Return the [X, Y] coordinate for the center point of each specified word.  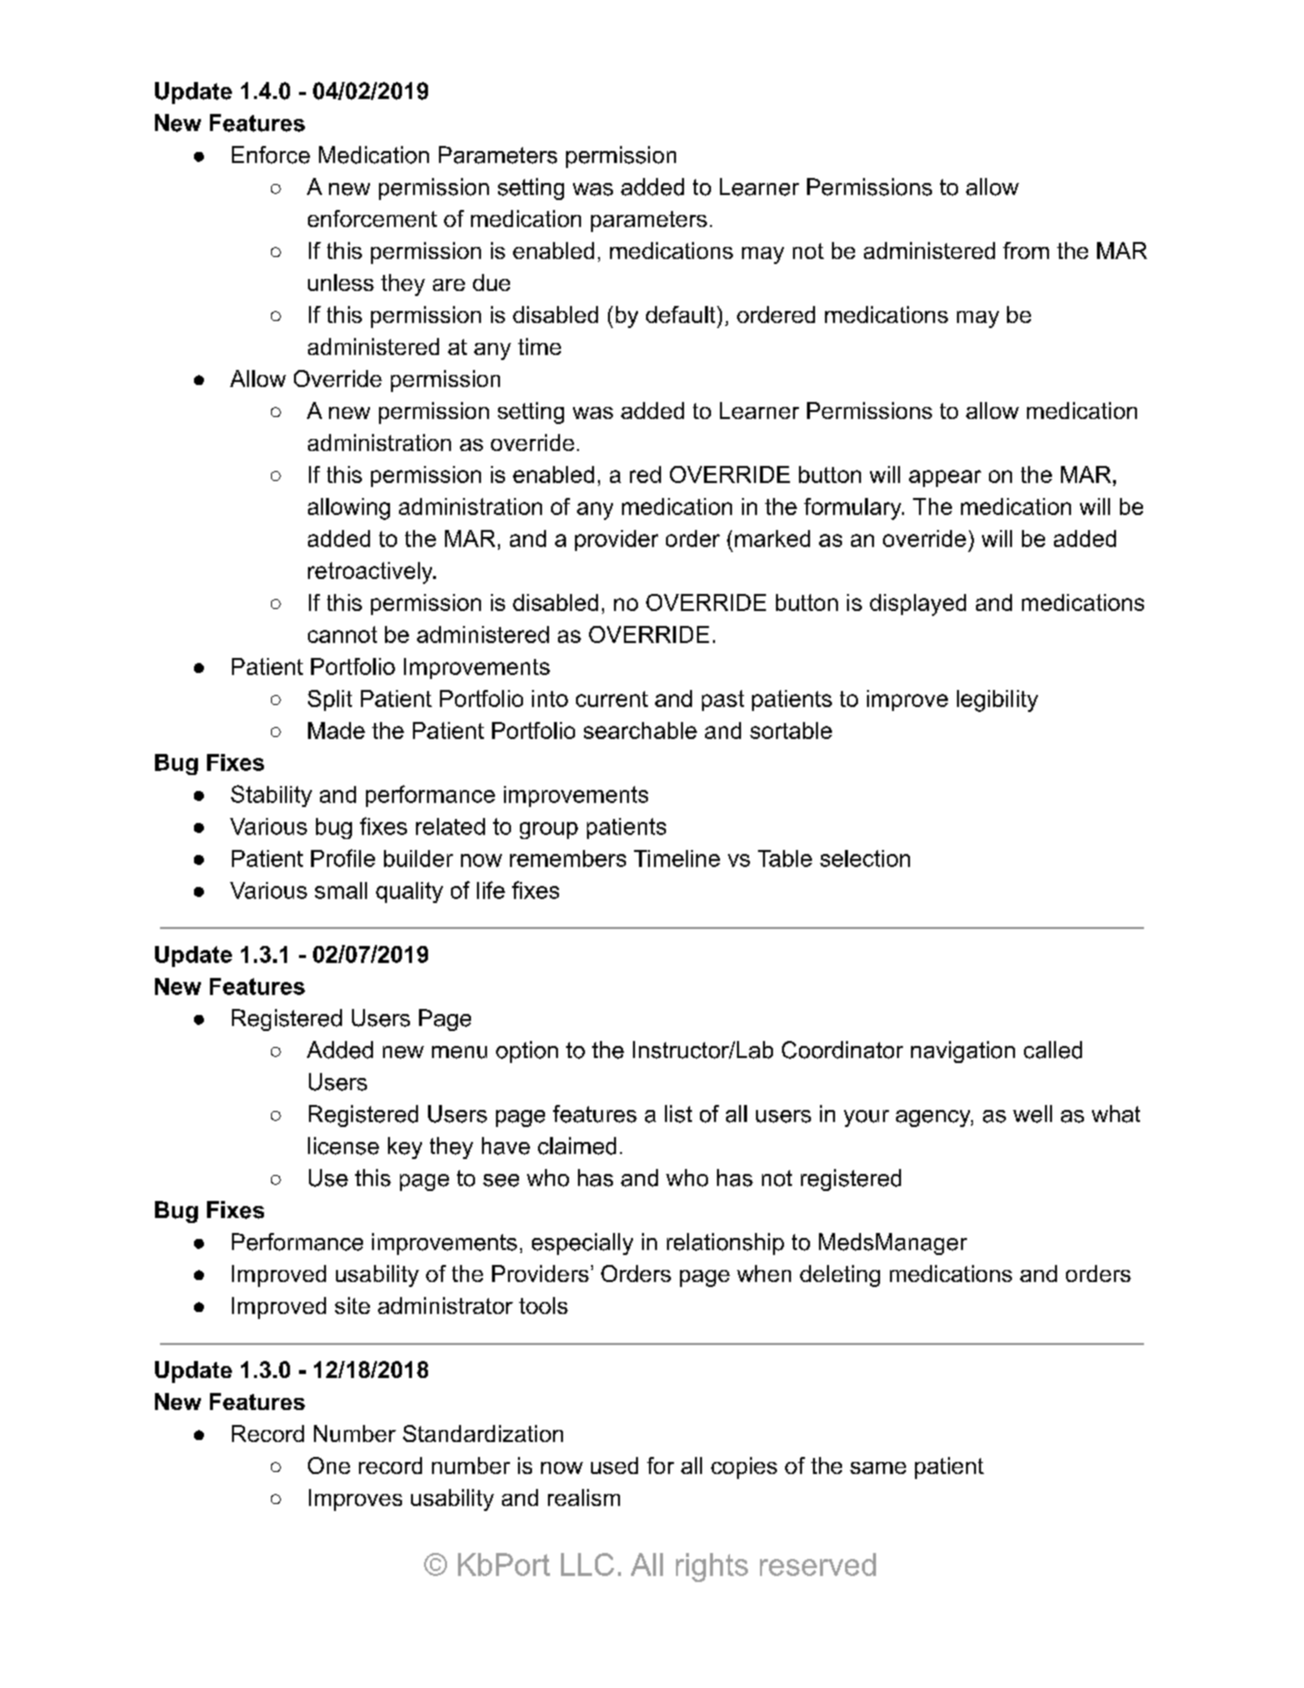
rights [712, 1567]
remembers [568, 858]
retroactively [371, 573]
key [405, 1148]
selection [865, 858]
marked [772, 538]
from [1026, 250]
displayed [918, 605]
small [341, 890]
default [682, 314]
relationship [725, 1244]
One [329, 1465]
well [1032, 1114]
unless [341, 282]
